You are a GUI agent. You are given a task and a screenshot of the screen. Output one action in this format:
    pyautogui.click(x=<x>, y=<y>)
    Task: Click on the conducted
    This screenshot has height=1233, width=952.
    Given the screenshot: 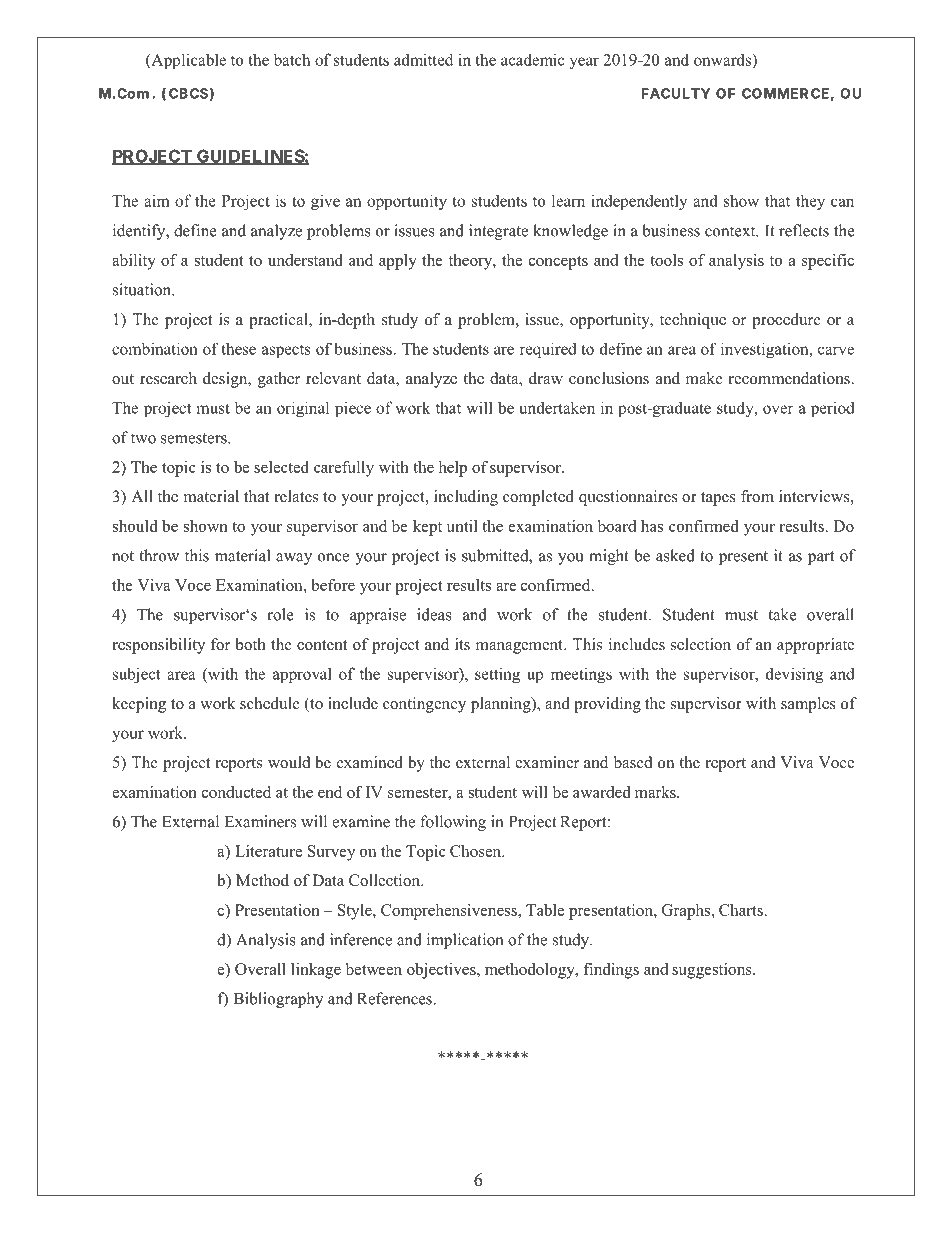 What is the action you would take?
    pyautogui.click(x=236, y=792)
